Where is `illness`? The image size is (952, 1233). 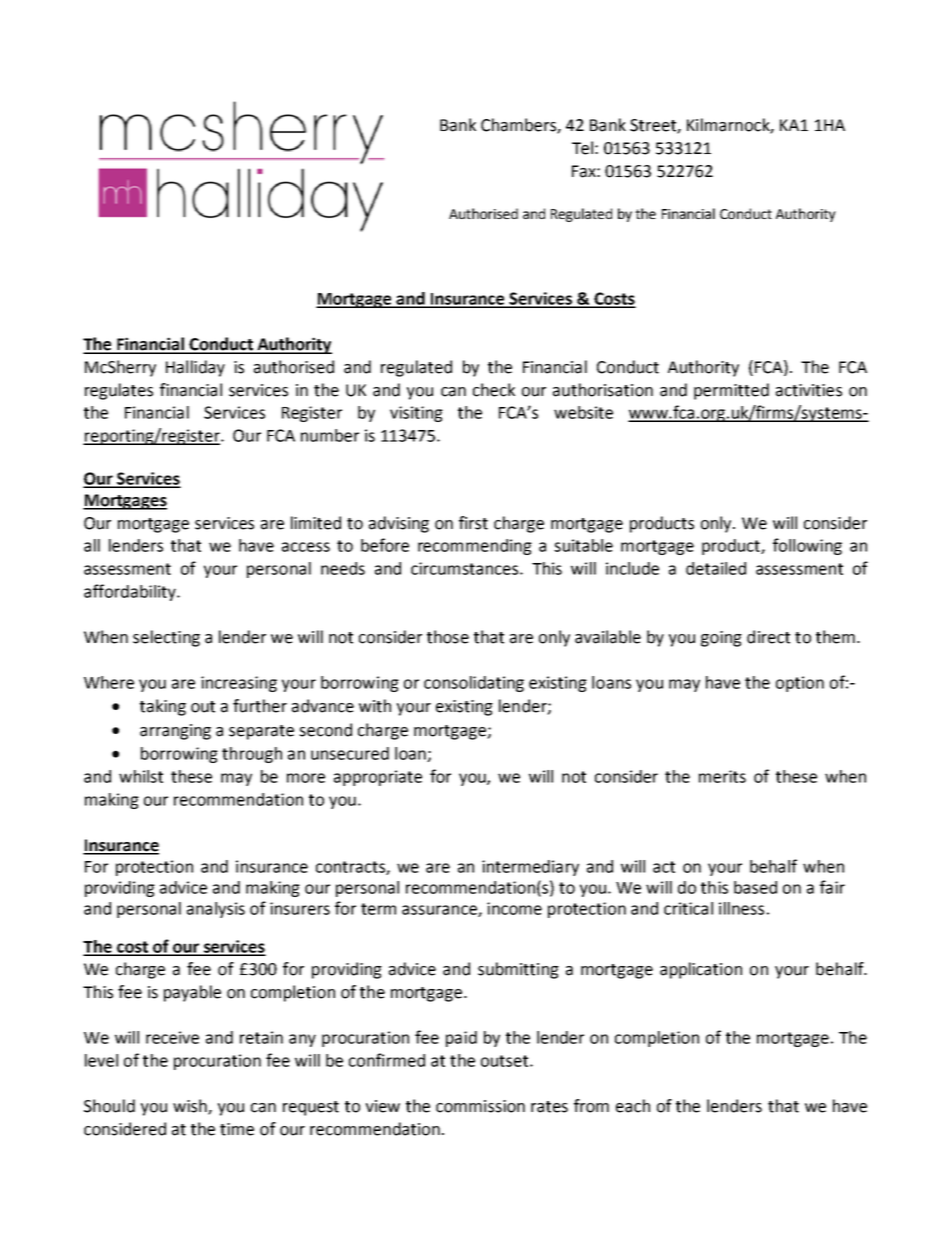
illness is located at coordinates (741, 908).
